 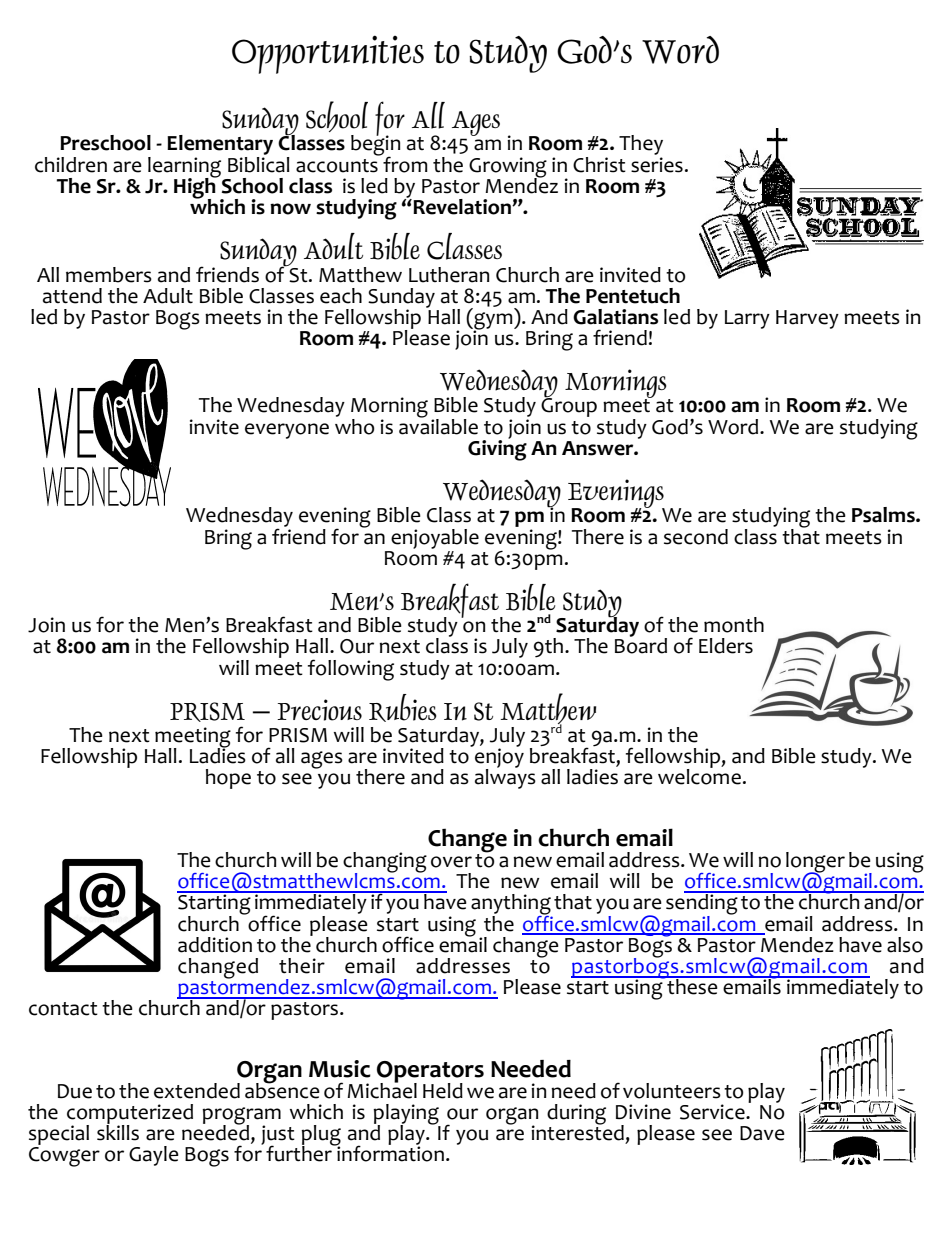 I want to click on They, so click(x=641, y=146).
